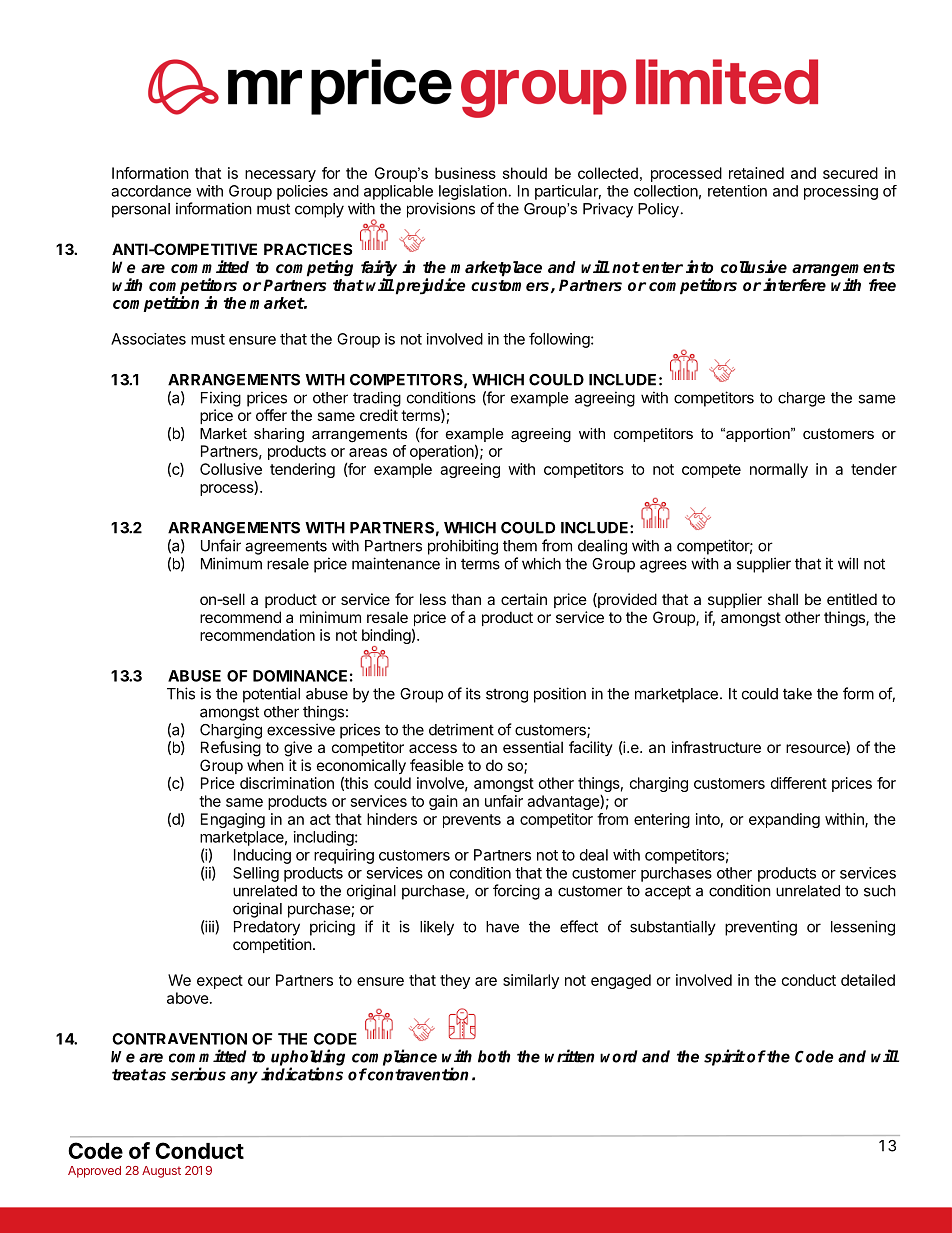 The image size is (952, 1233). What do you see at coordinates (473, 192) in the image?
I see `legislation` at bounding box center [473, 192].
